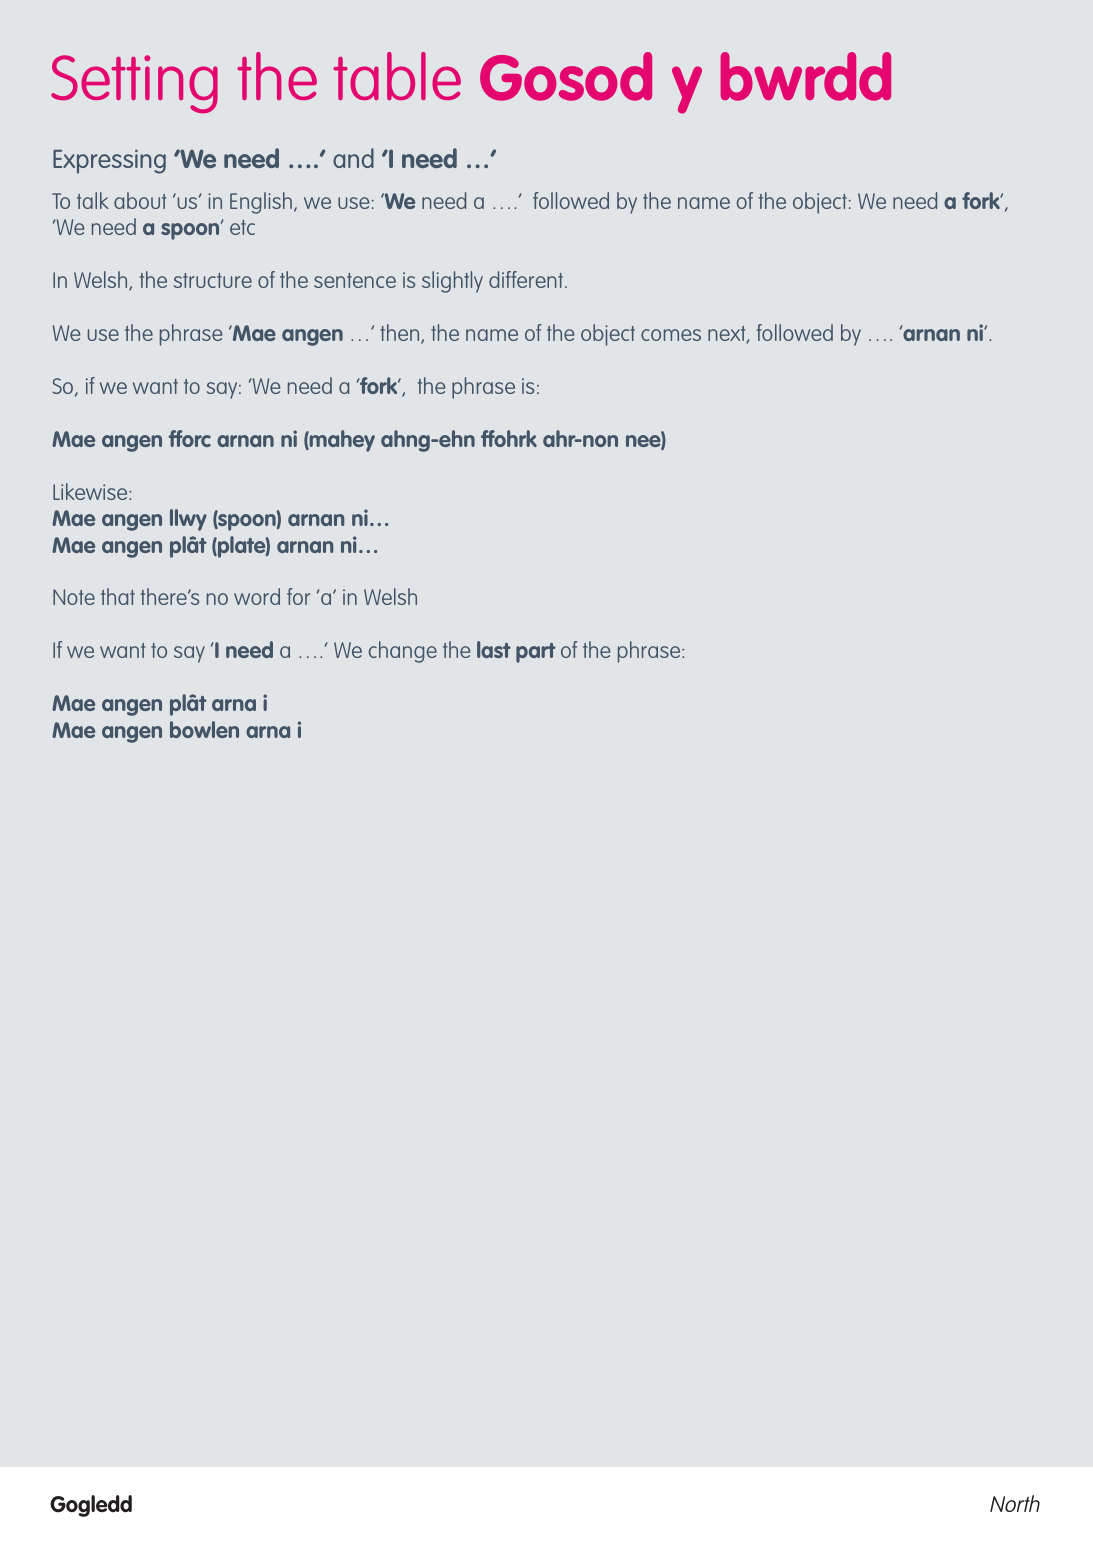  What do you see at coordinates (353, 158) in the document?
I see `and` at bounding box center [353, 158].
